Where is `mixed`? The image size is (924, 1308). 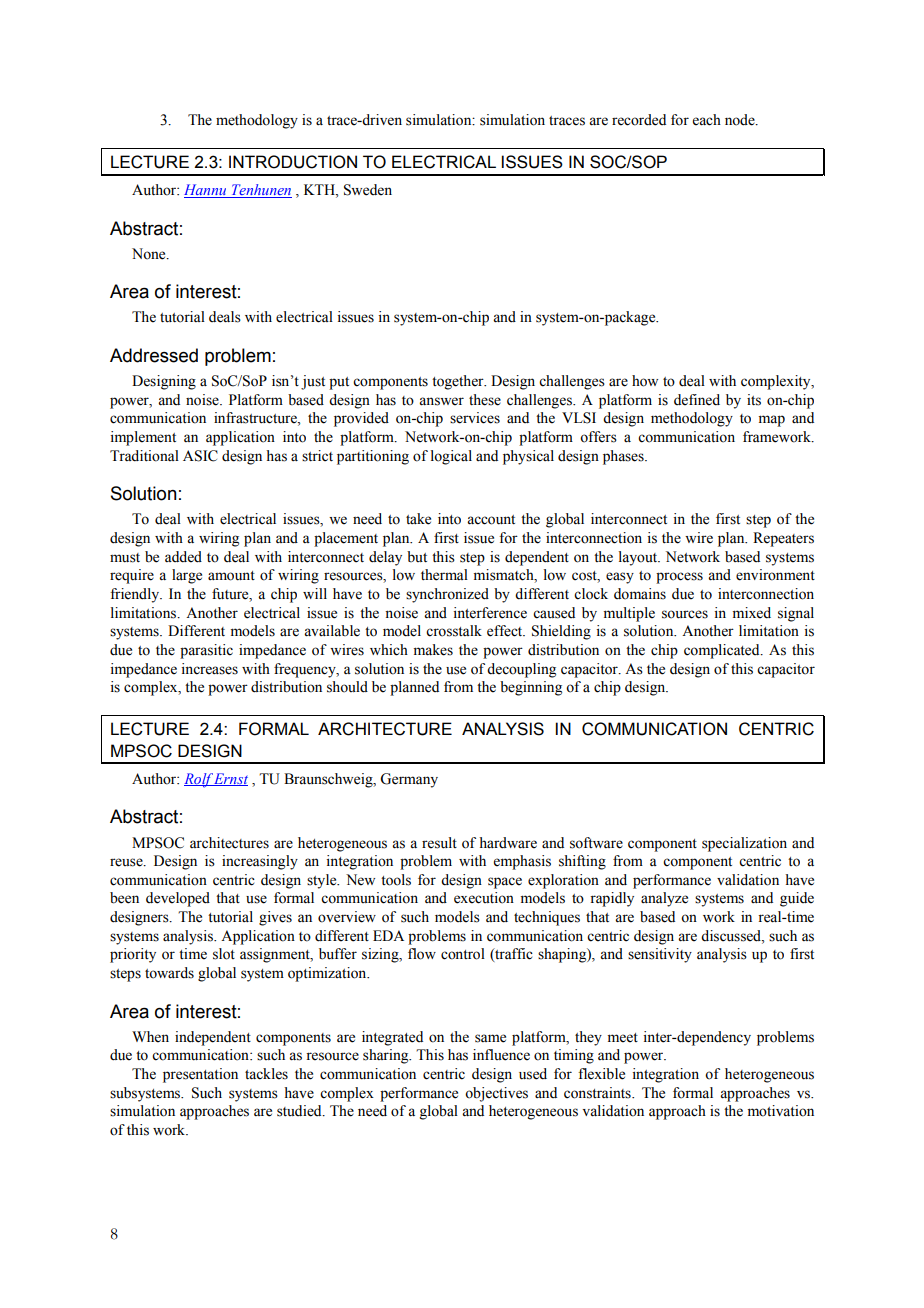
mixed is located at coordinates (752, 613).
